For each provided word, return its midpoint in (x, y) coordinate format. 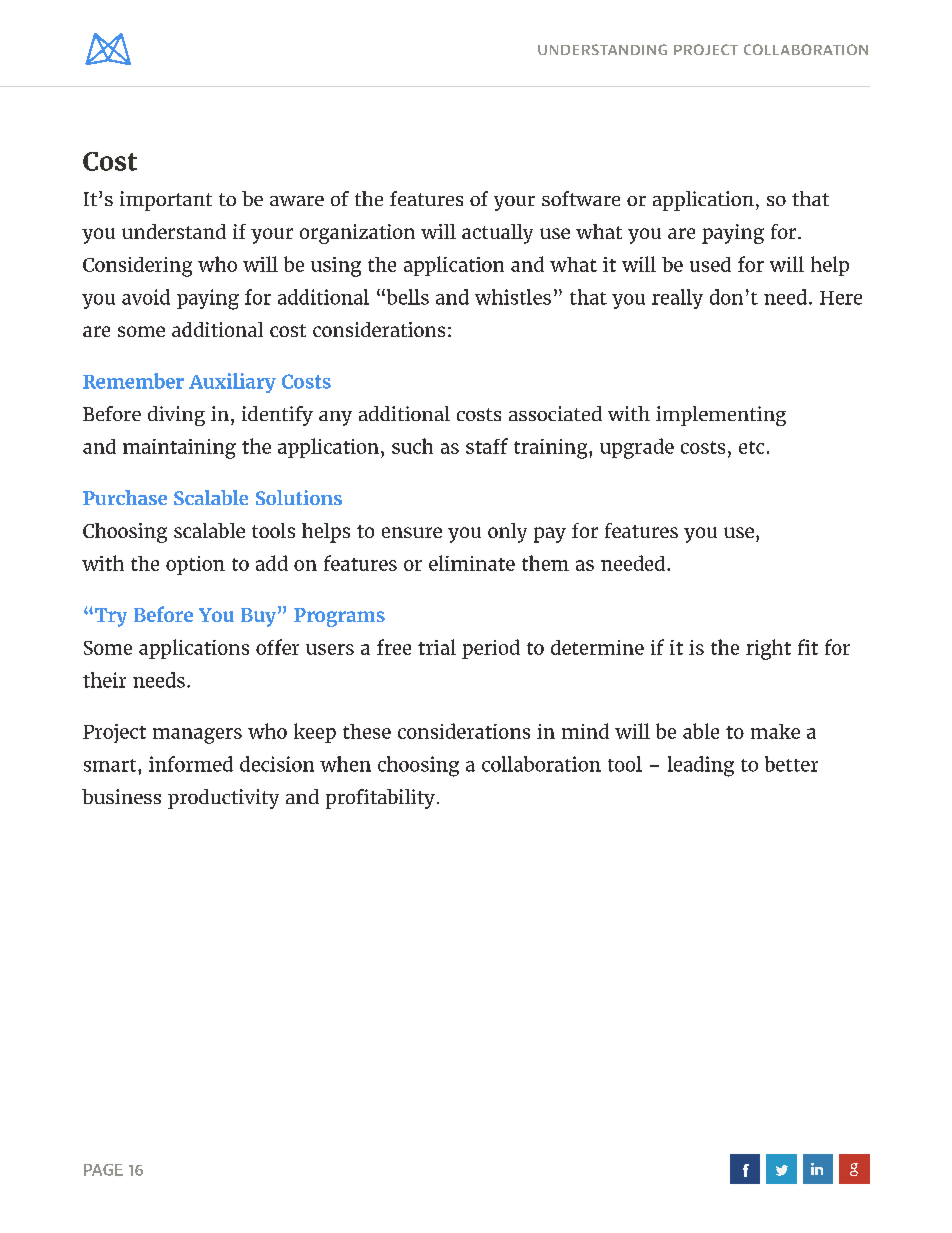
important (166, 201)
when (345, 764)
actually (497, 234)
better (791, 764)
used (710, 264)
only (507, 533)
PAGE (103, 1170)
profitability (380, 799)
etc (751, 447)
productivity (223, 799)
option (195, 565)
